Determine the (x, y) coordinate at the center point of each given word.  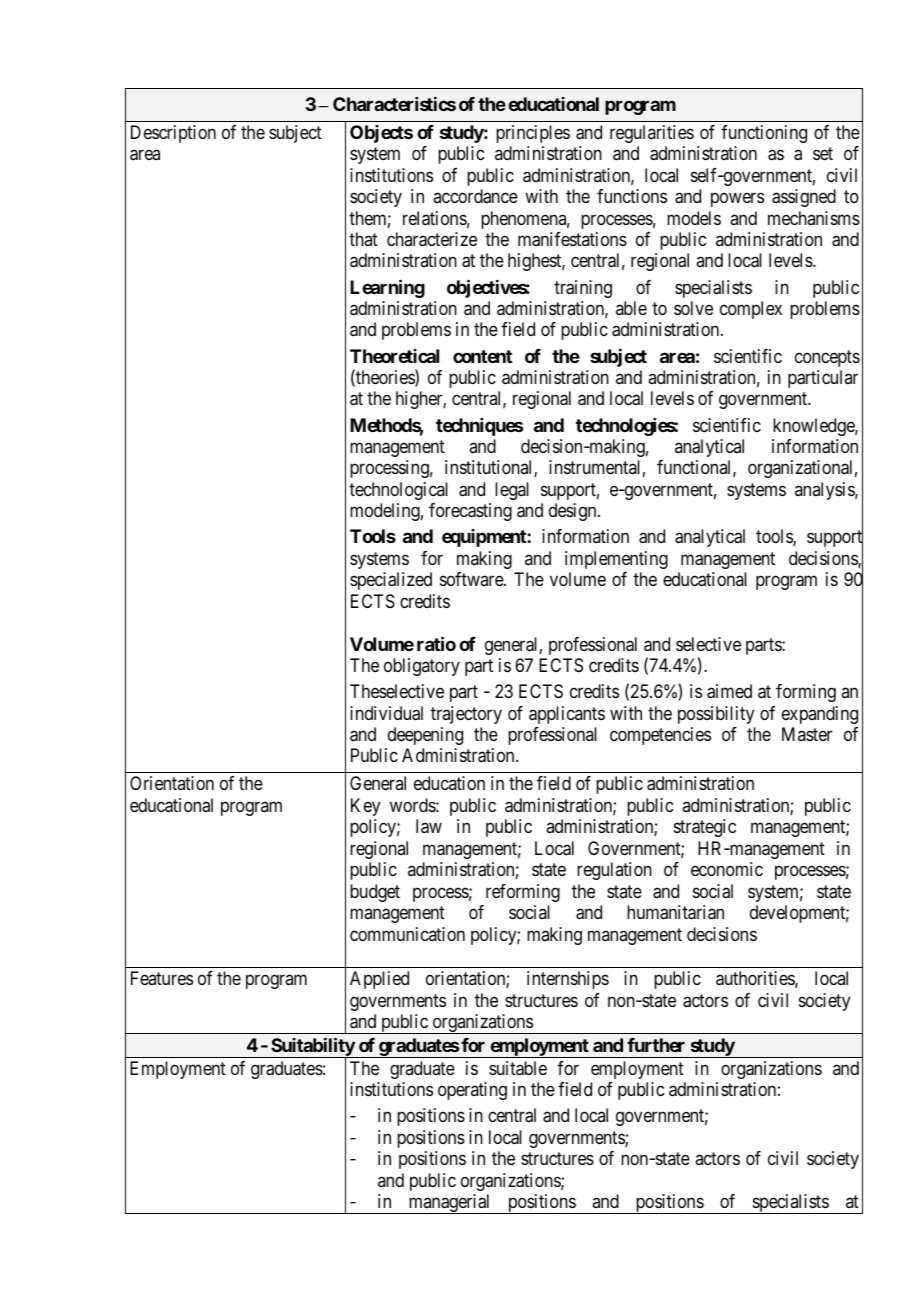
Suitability (312, 1048)
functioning (764, 134)
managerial (450, 1204)
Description (173, 134)
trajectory (466, 715)
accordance (475, 196)
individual (386, 713)
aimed (729, 691)
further (656, 1045)
